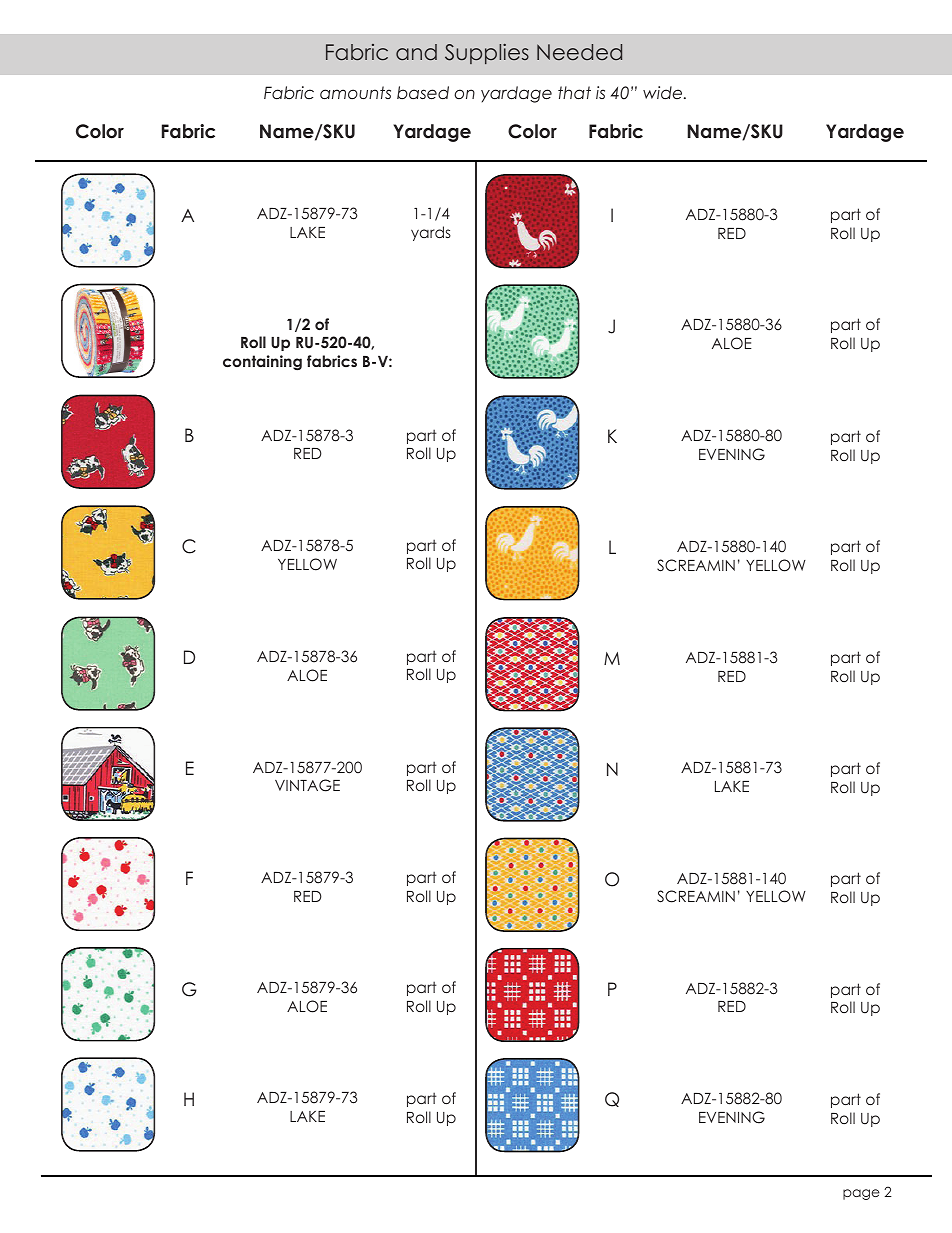  Describe the element at coordinates (262, 362) in the screenshot. I see `containing` at that location.
